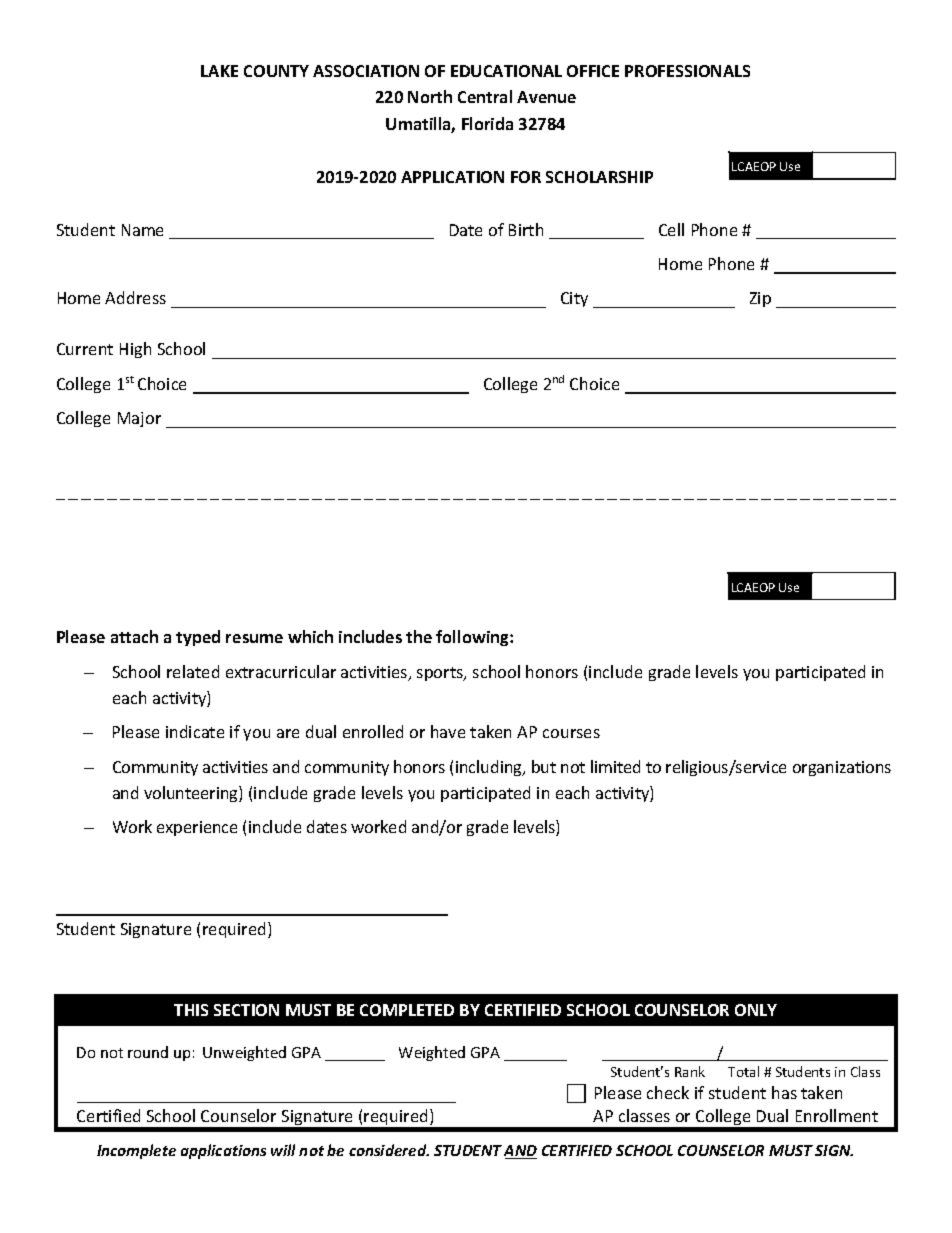 The width and height of the image is (952, 1233). What do you see at coordinates (197, 828) in the image?
I see `experience` at bounding box center [197, 828].
